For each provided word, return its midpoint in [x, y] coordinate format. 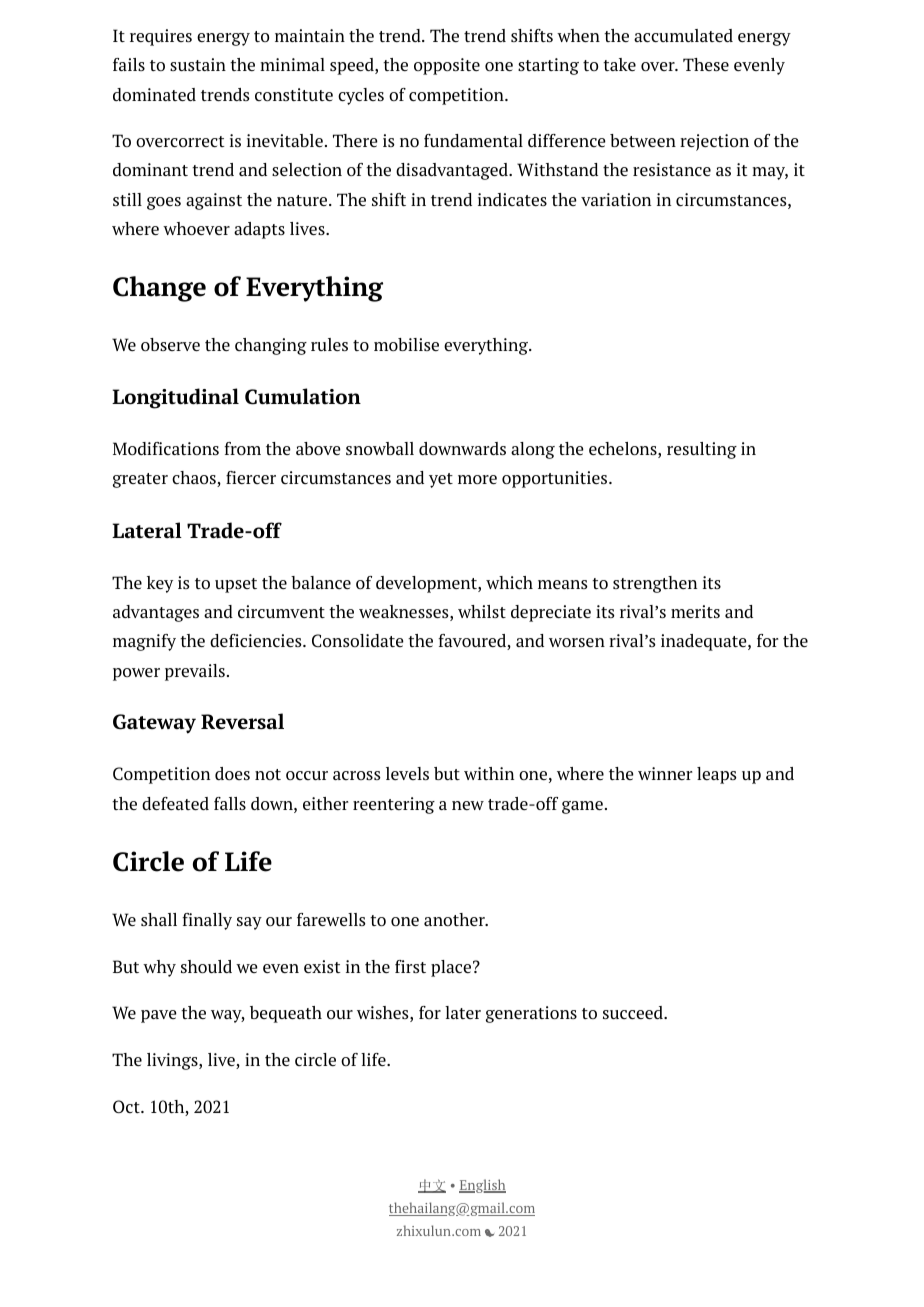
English [482, 1186]
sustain [198, 64]
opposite [447, 66]
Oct [127, 1106]
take [619, 64]
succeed [634, 1012]
